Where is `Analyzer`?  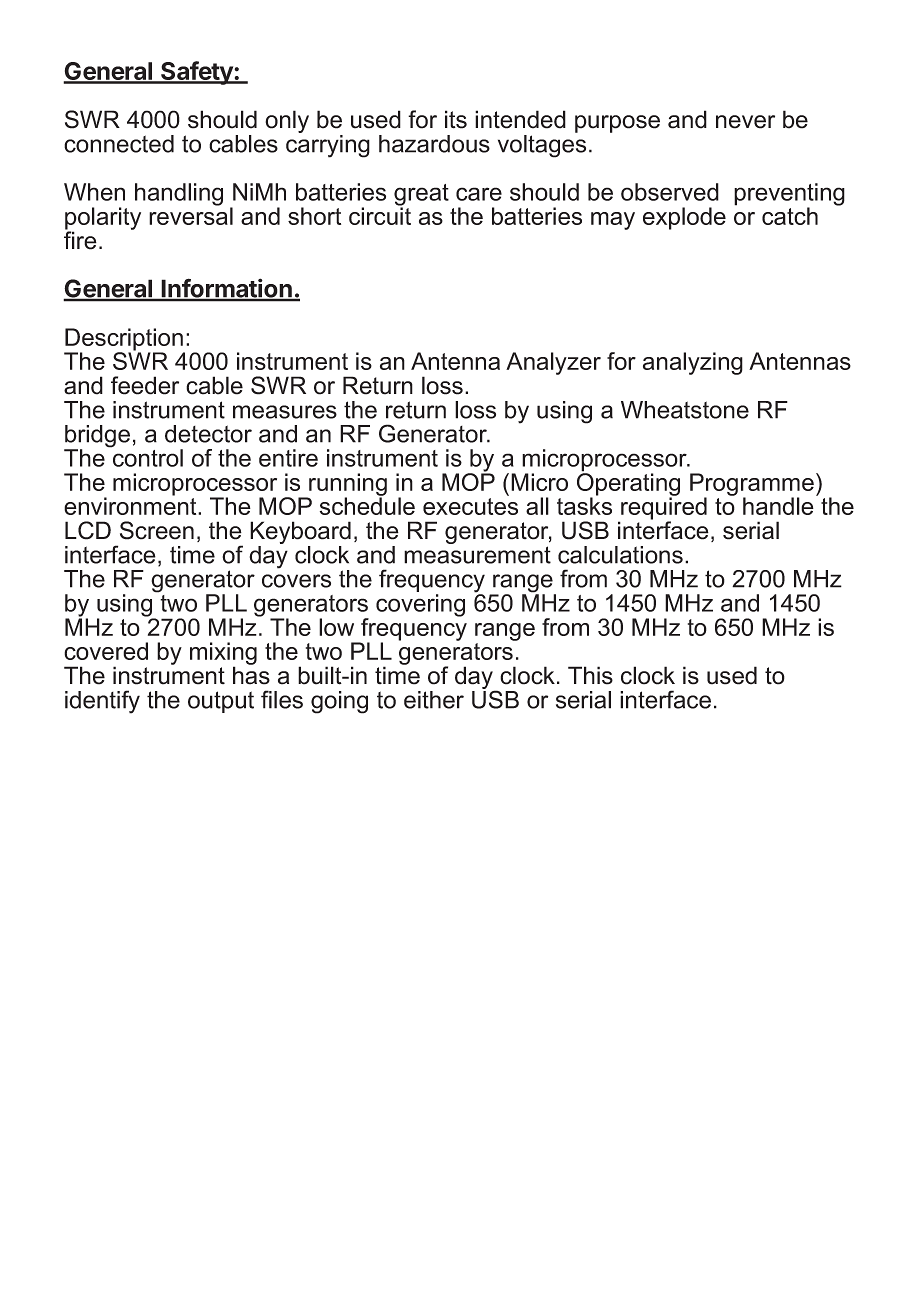 Analyzer is located at coordinates (553, 363).
